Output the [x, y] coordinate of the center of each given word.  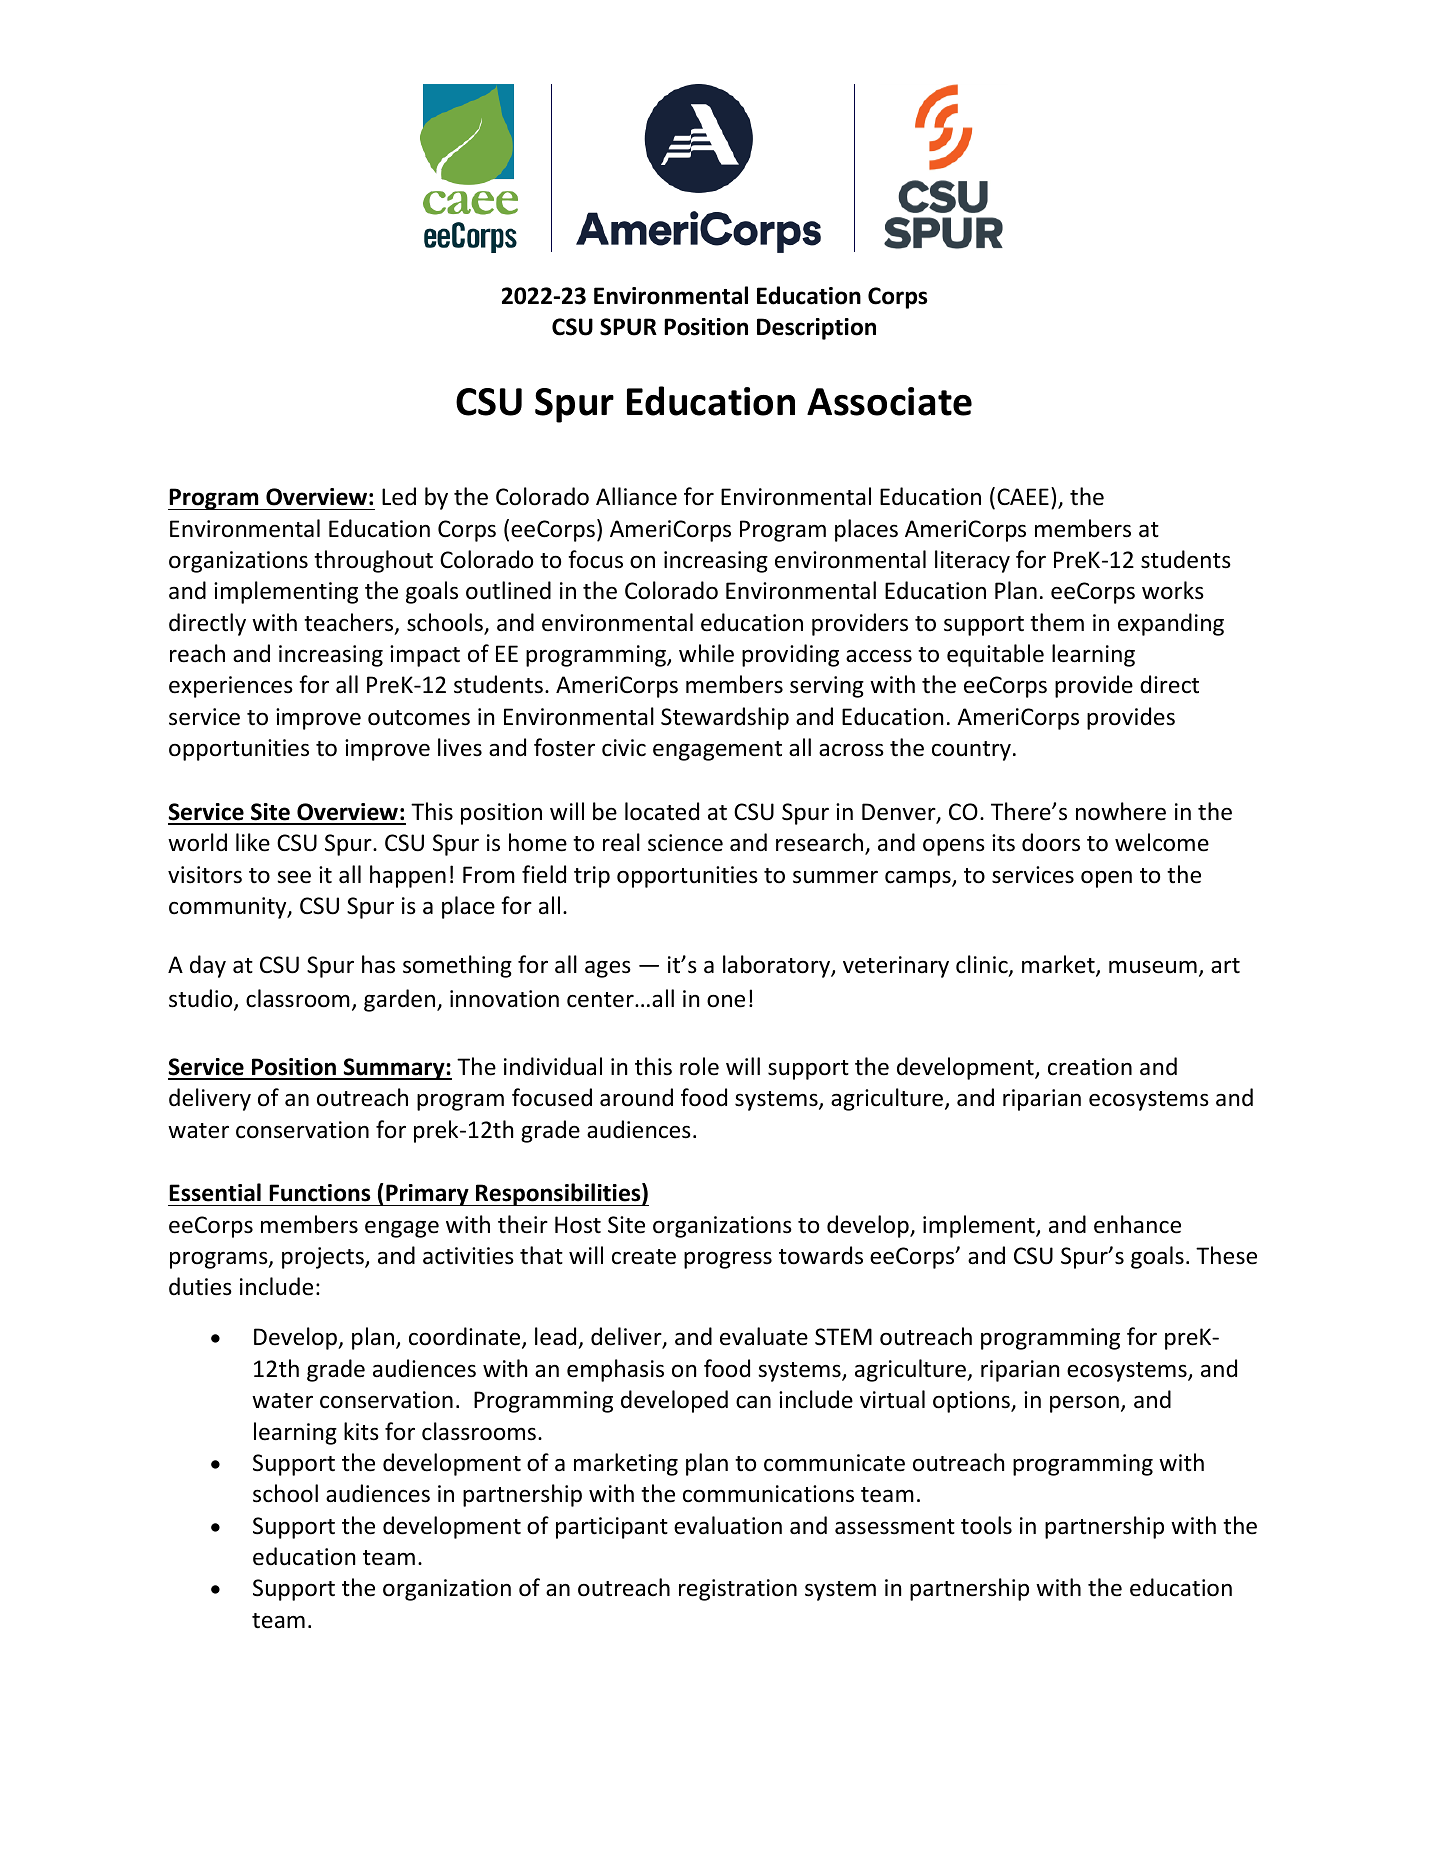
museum [1153, 967]
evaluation [728, 1525]
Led [399, 496]
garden [399, 1000]
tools [986, 1525]
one [726, 1001]
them [1057, 622]
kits [361, 1431]
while [706, 653]
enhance [1137, 1224]
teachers [350, 623]
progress [728, 1260]
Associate [889, 401]
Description [816, 329]
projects [324, 1258]
